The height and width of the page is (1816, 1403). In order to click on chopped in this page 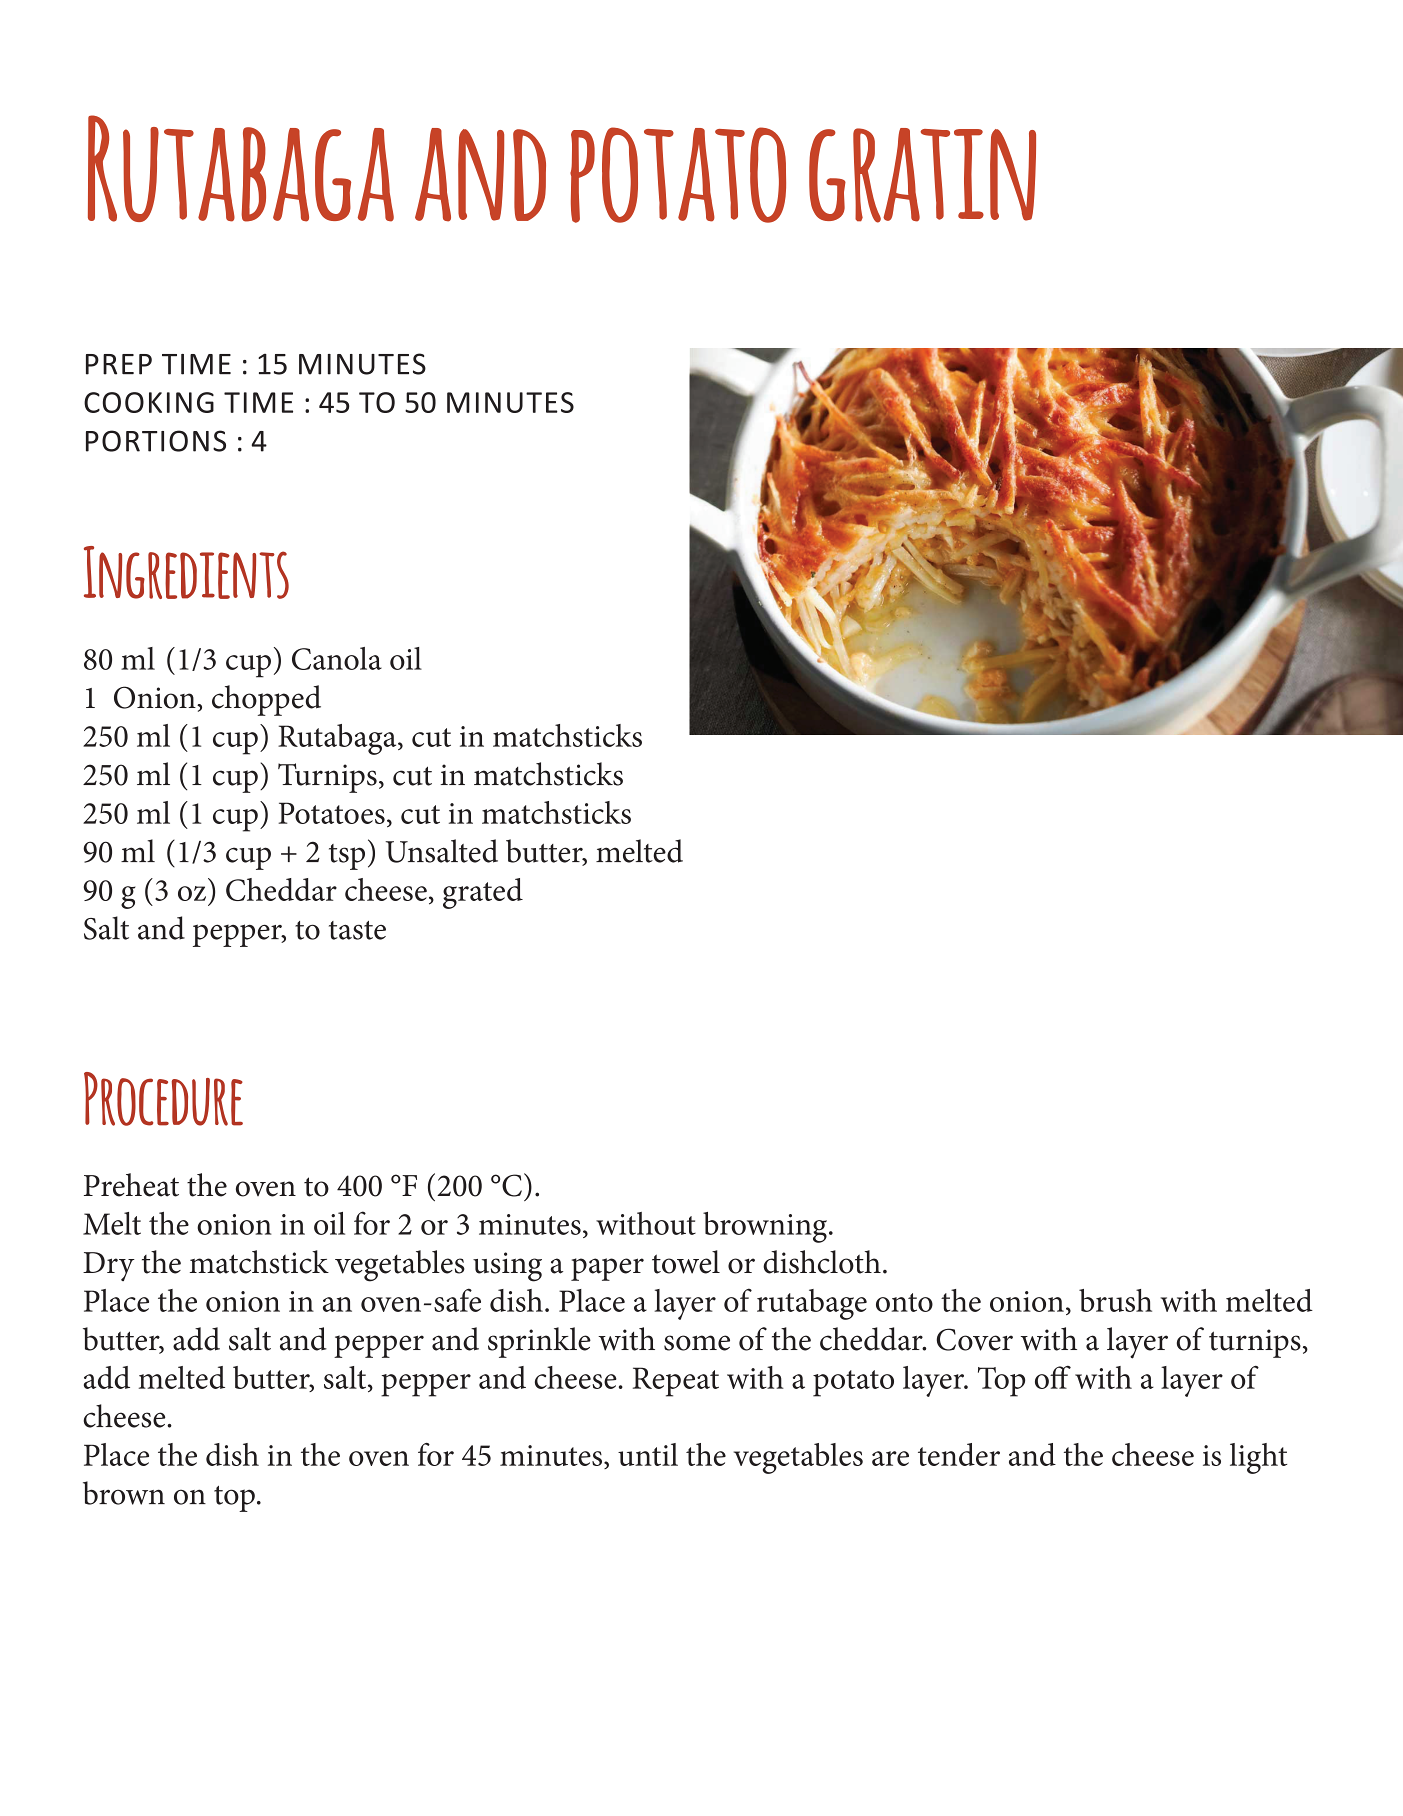, I will do `click(266, 700)`.
